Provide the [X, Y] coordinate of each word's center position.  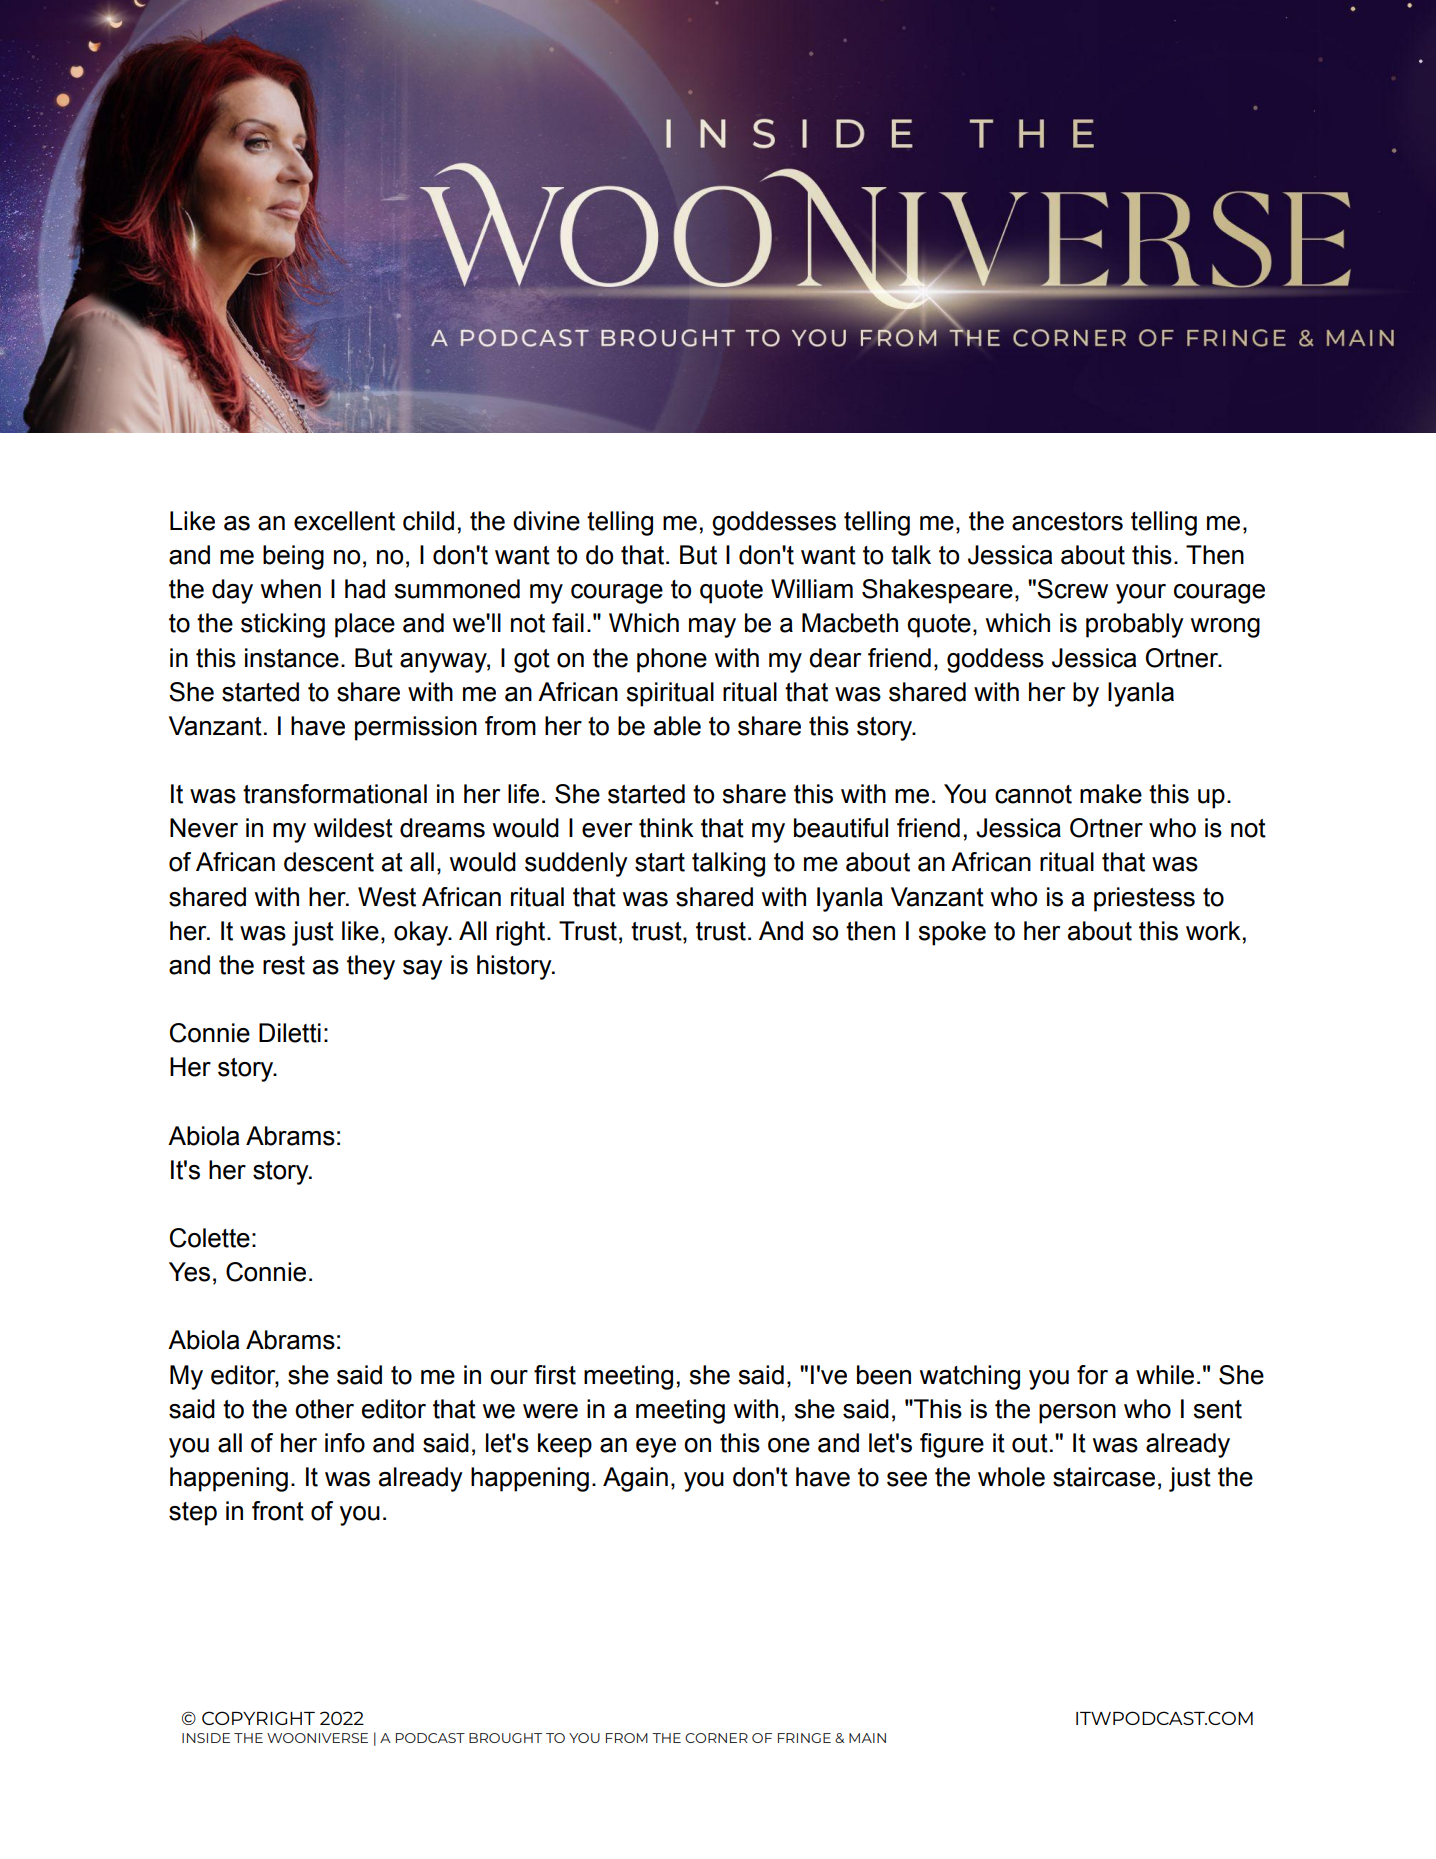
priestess [1144, 899]
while [1165, 1375]
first [555, 1375]
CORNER [716, 1738]
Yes [189, 1272]
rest [284, 965]
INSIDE [206, 1738]
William [812, 589]
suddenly [576, 864]
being [293, 557]
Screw [1072, 589]
